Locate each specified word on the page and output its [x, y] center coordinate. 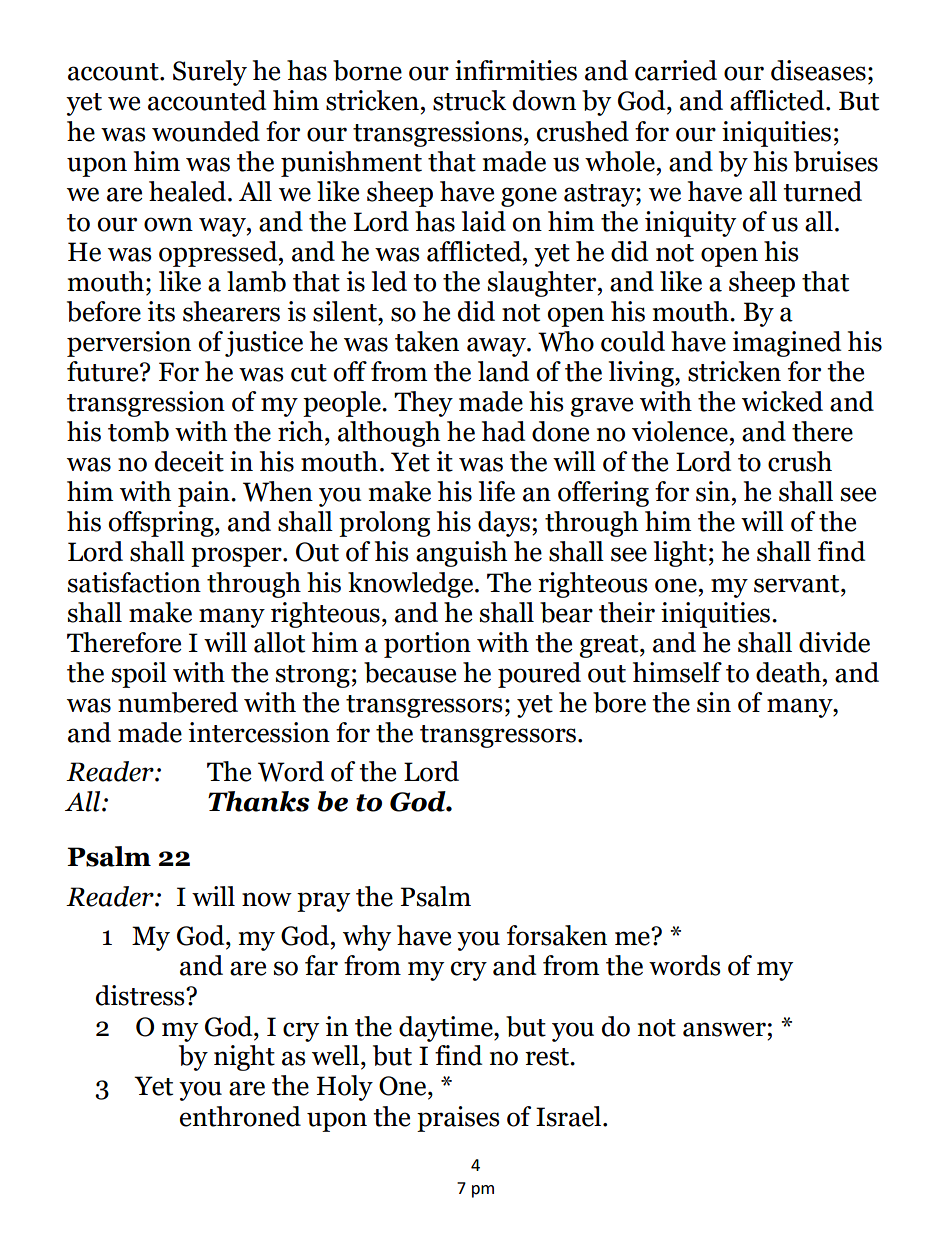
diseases [818, 70]
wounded [206, 131]
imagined [787, 344]
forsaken [557, 935]
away [497, 347]
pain [205, 494]
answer [724, 1029]
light [680, 554]
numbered [178, 702]
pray [323, 902]
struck [470, 100]
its [161, 311]
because [410, 672]
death [790, 672]
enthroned [240, 1116]
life [497, 491]
